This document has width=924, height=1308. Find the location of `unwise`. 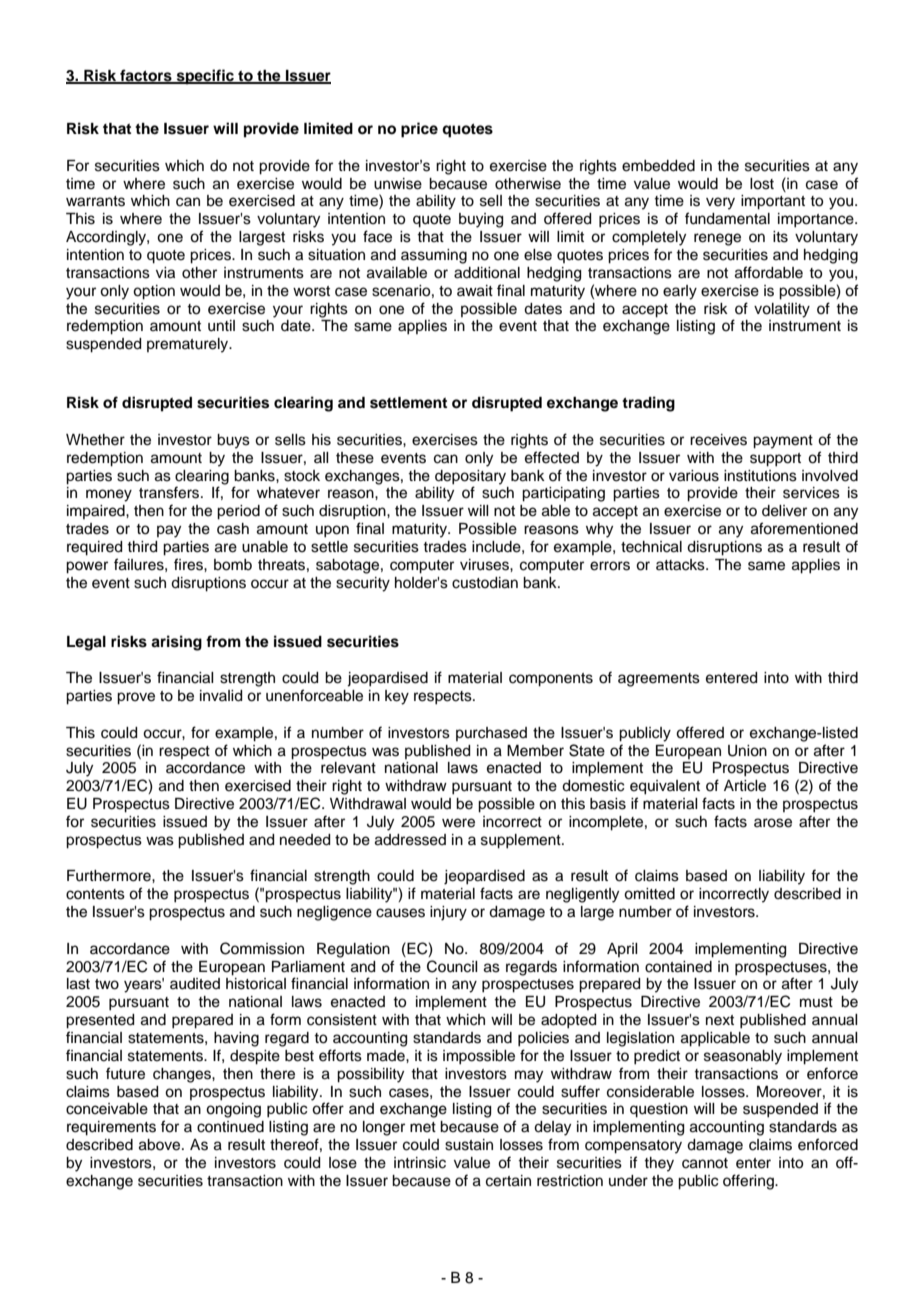

unwise is located at coordinates (398, 184).
